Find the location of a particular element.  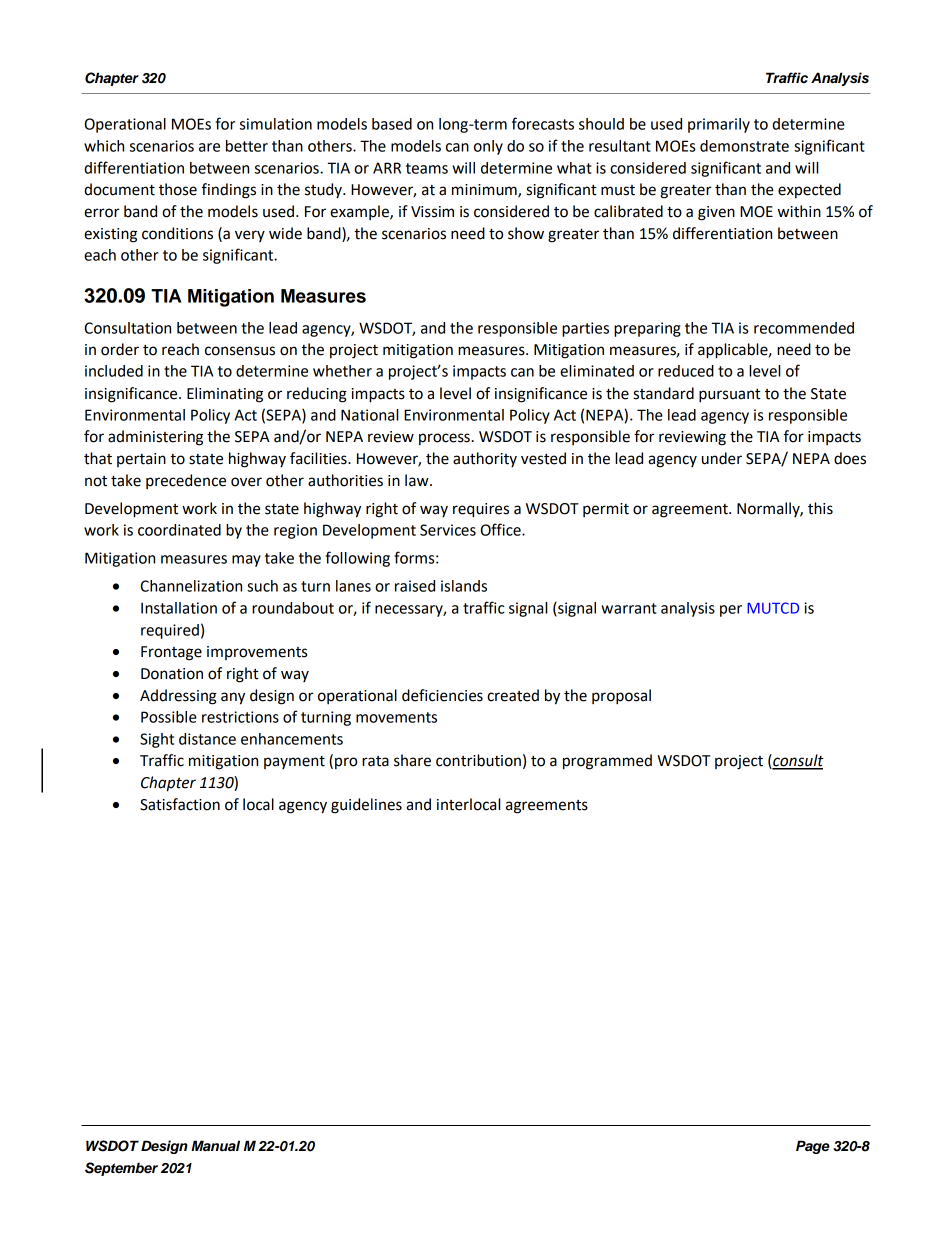

Eliminating is located at coordinates (225, 395).
